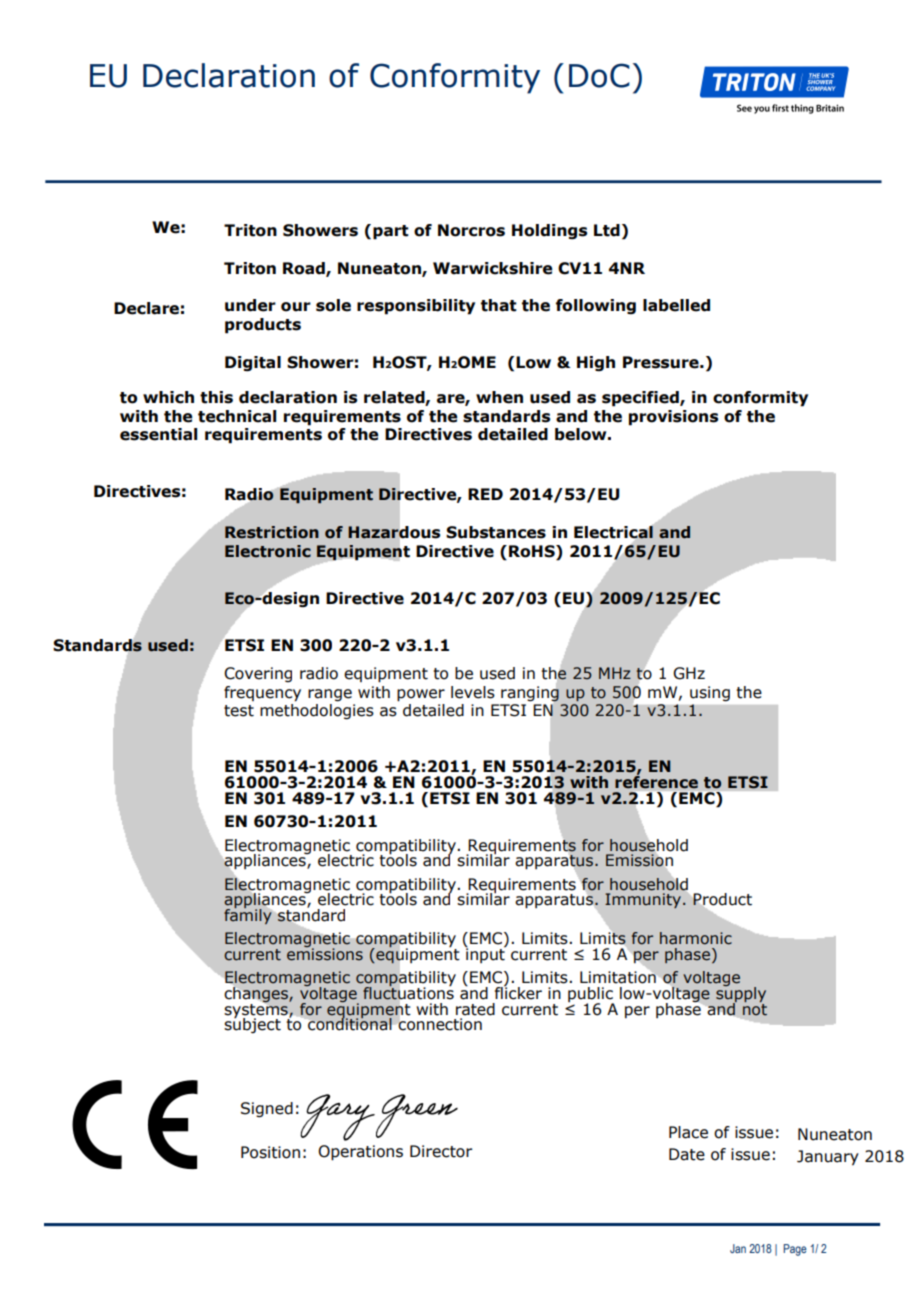 This image has width=924, height=1308. I want to click on Warwickshire, so click(493, 268).
